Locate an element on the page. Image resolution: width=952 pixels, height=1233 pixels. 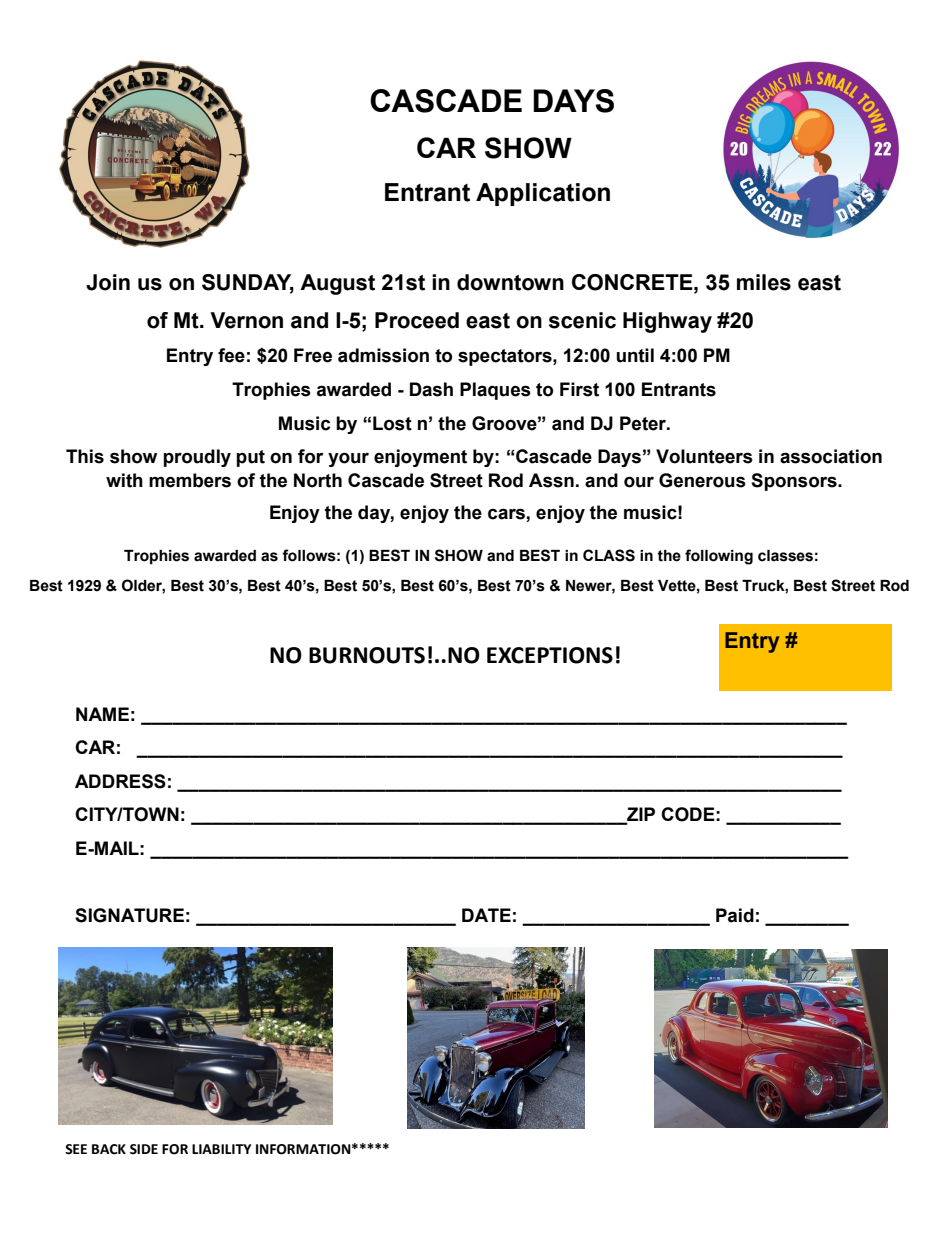
NAME is located at coordinates (102, 714).
